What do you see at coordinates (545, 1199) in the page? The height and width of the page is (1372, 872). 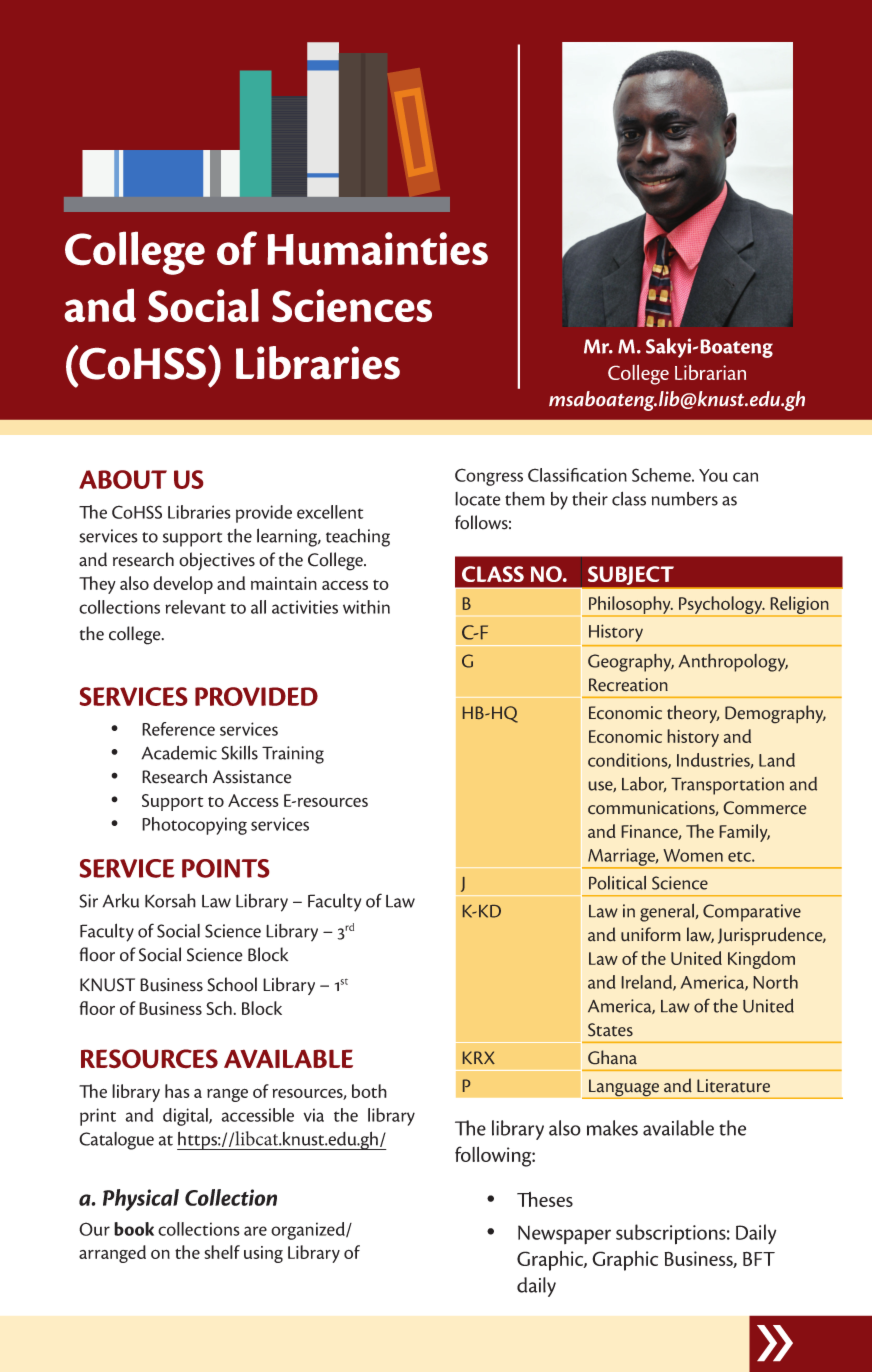 I see `Theses` at bounding box center [545, 1199].
